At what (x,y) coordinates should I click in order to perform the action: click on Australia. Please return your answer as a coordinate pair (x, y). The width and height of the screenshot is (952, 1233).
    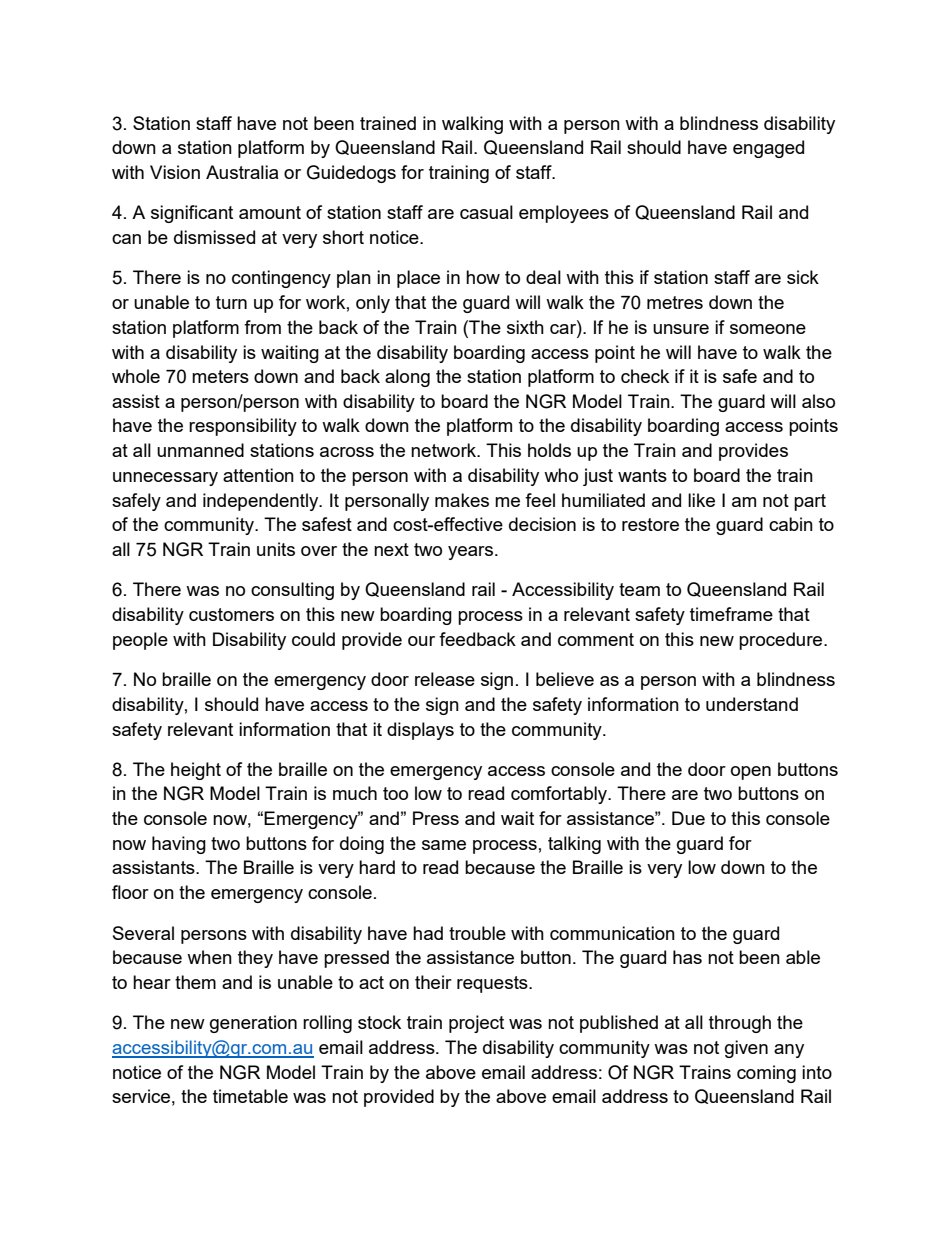
    Looking at the image, I should click on (242, 172).
